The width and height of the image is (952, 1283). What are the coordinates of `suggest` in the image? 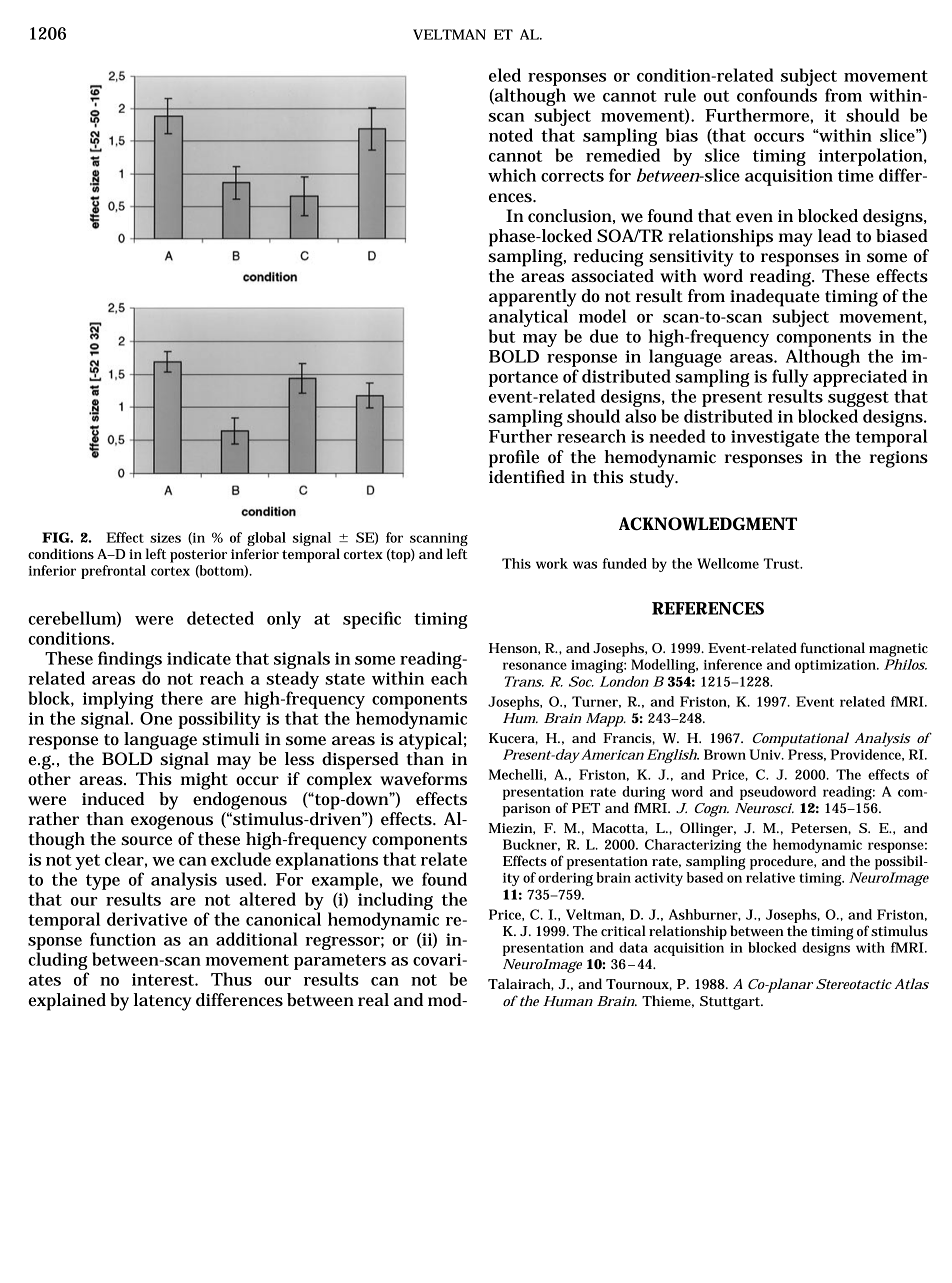 It's located at (858, 399).
